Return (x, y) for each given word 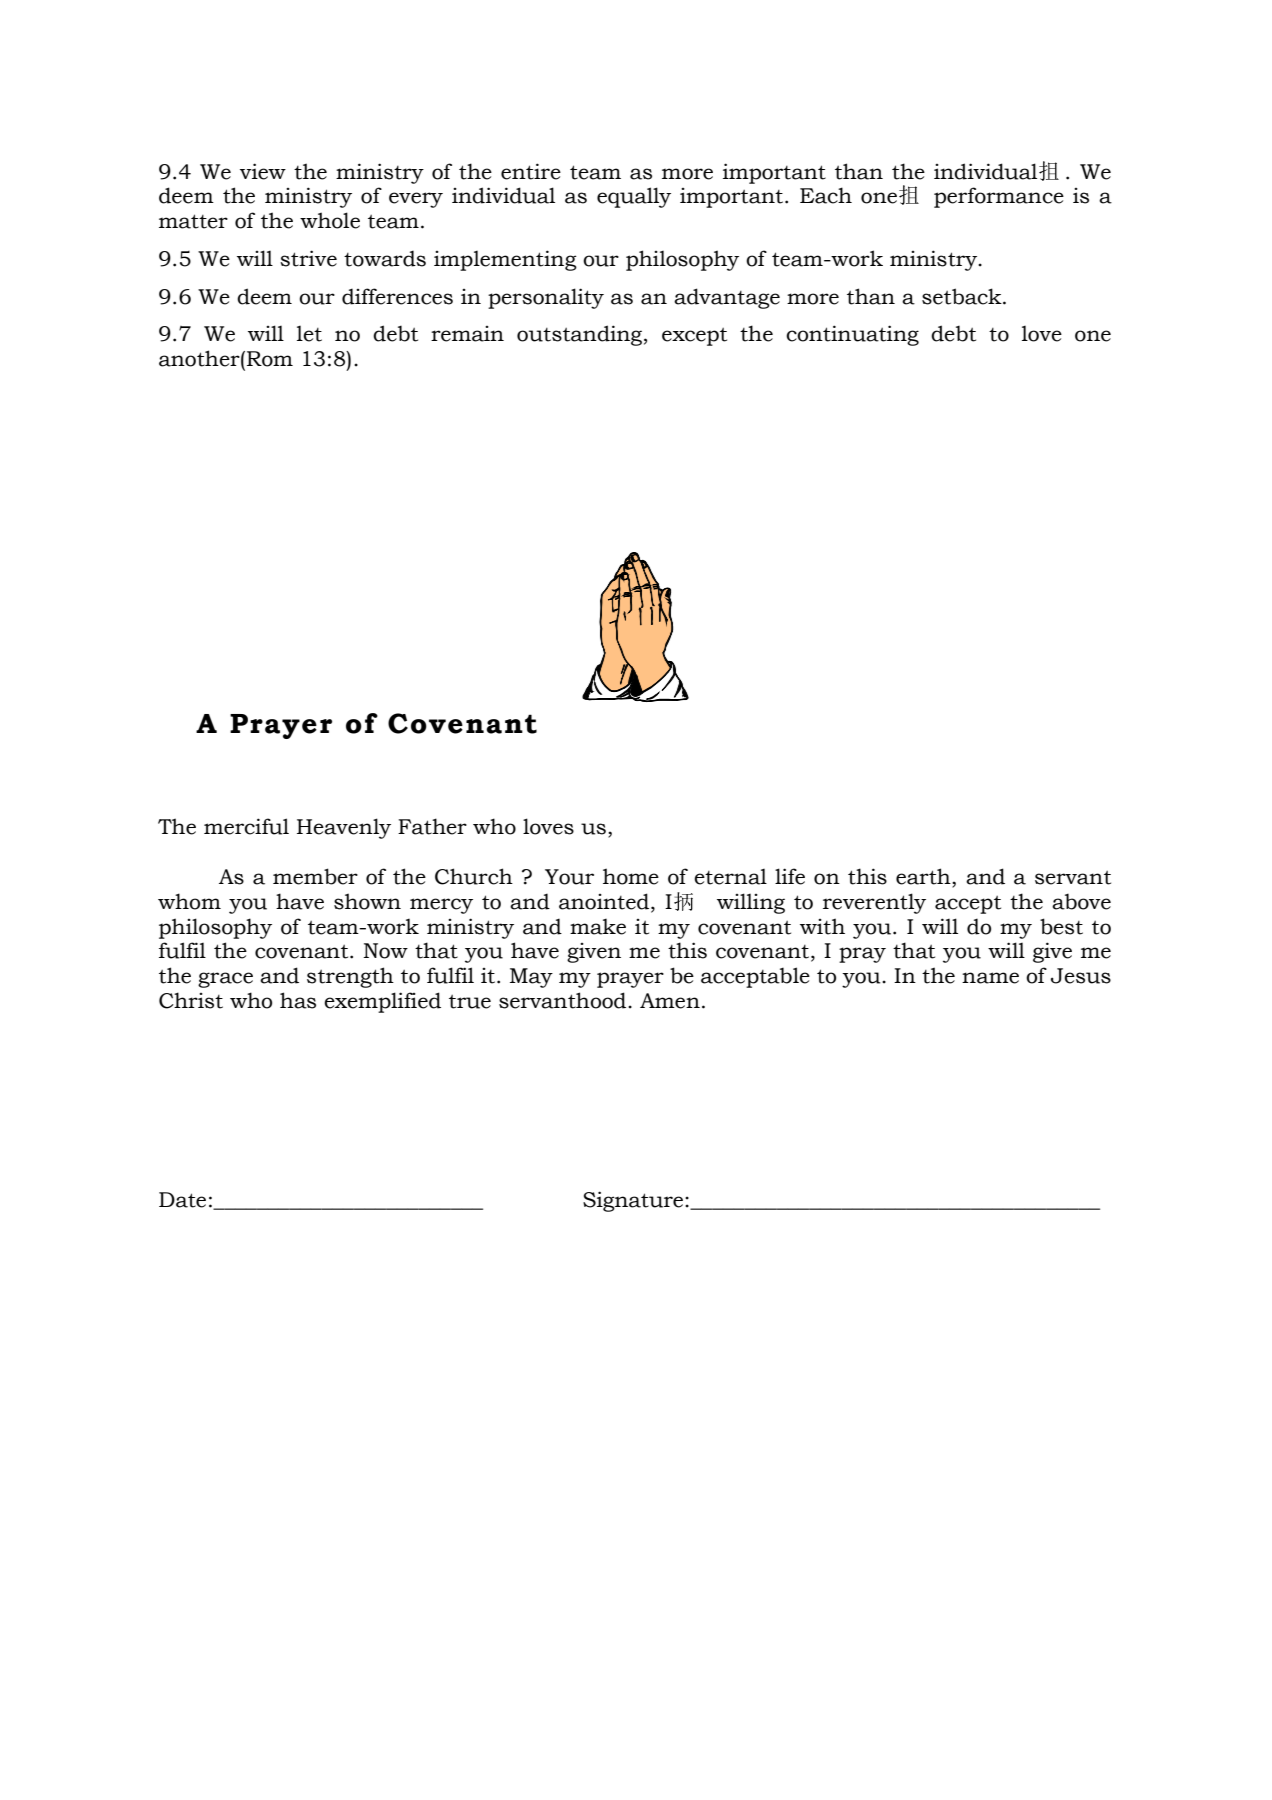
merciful (246, 826)
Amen (670, 1001)
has (298, 1000)
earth (924, 876)
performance (999, 197)
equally (634, 197)
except (694, 337)
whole (330, 220)
